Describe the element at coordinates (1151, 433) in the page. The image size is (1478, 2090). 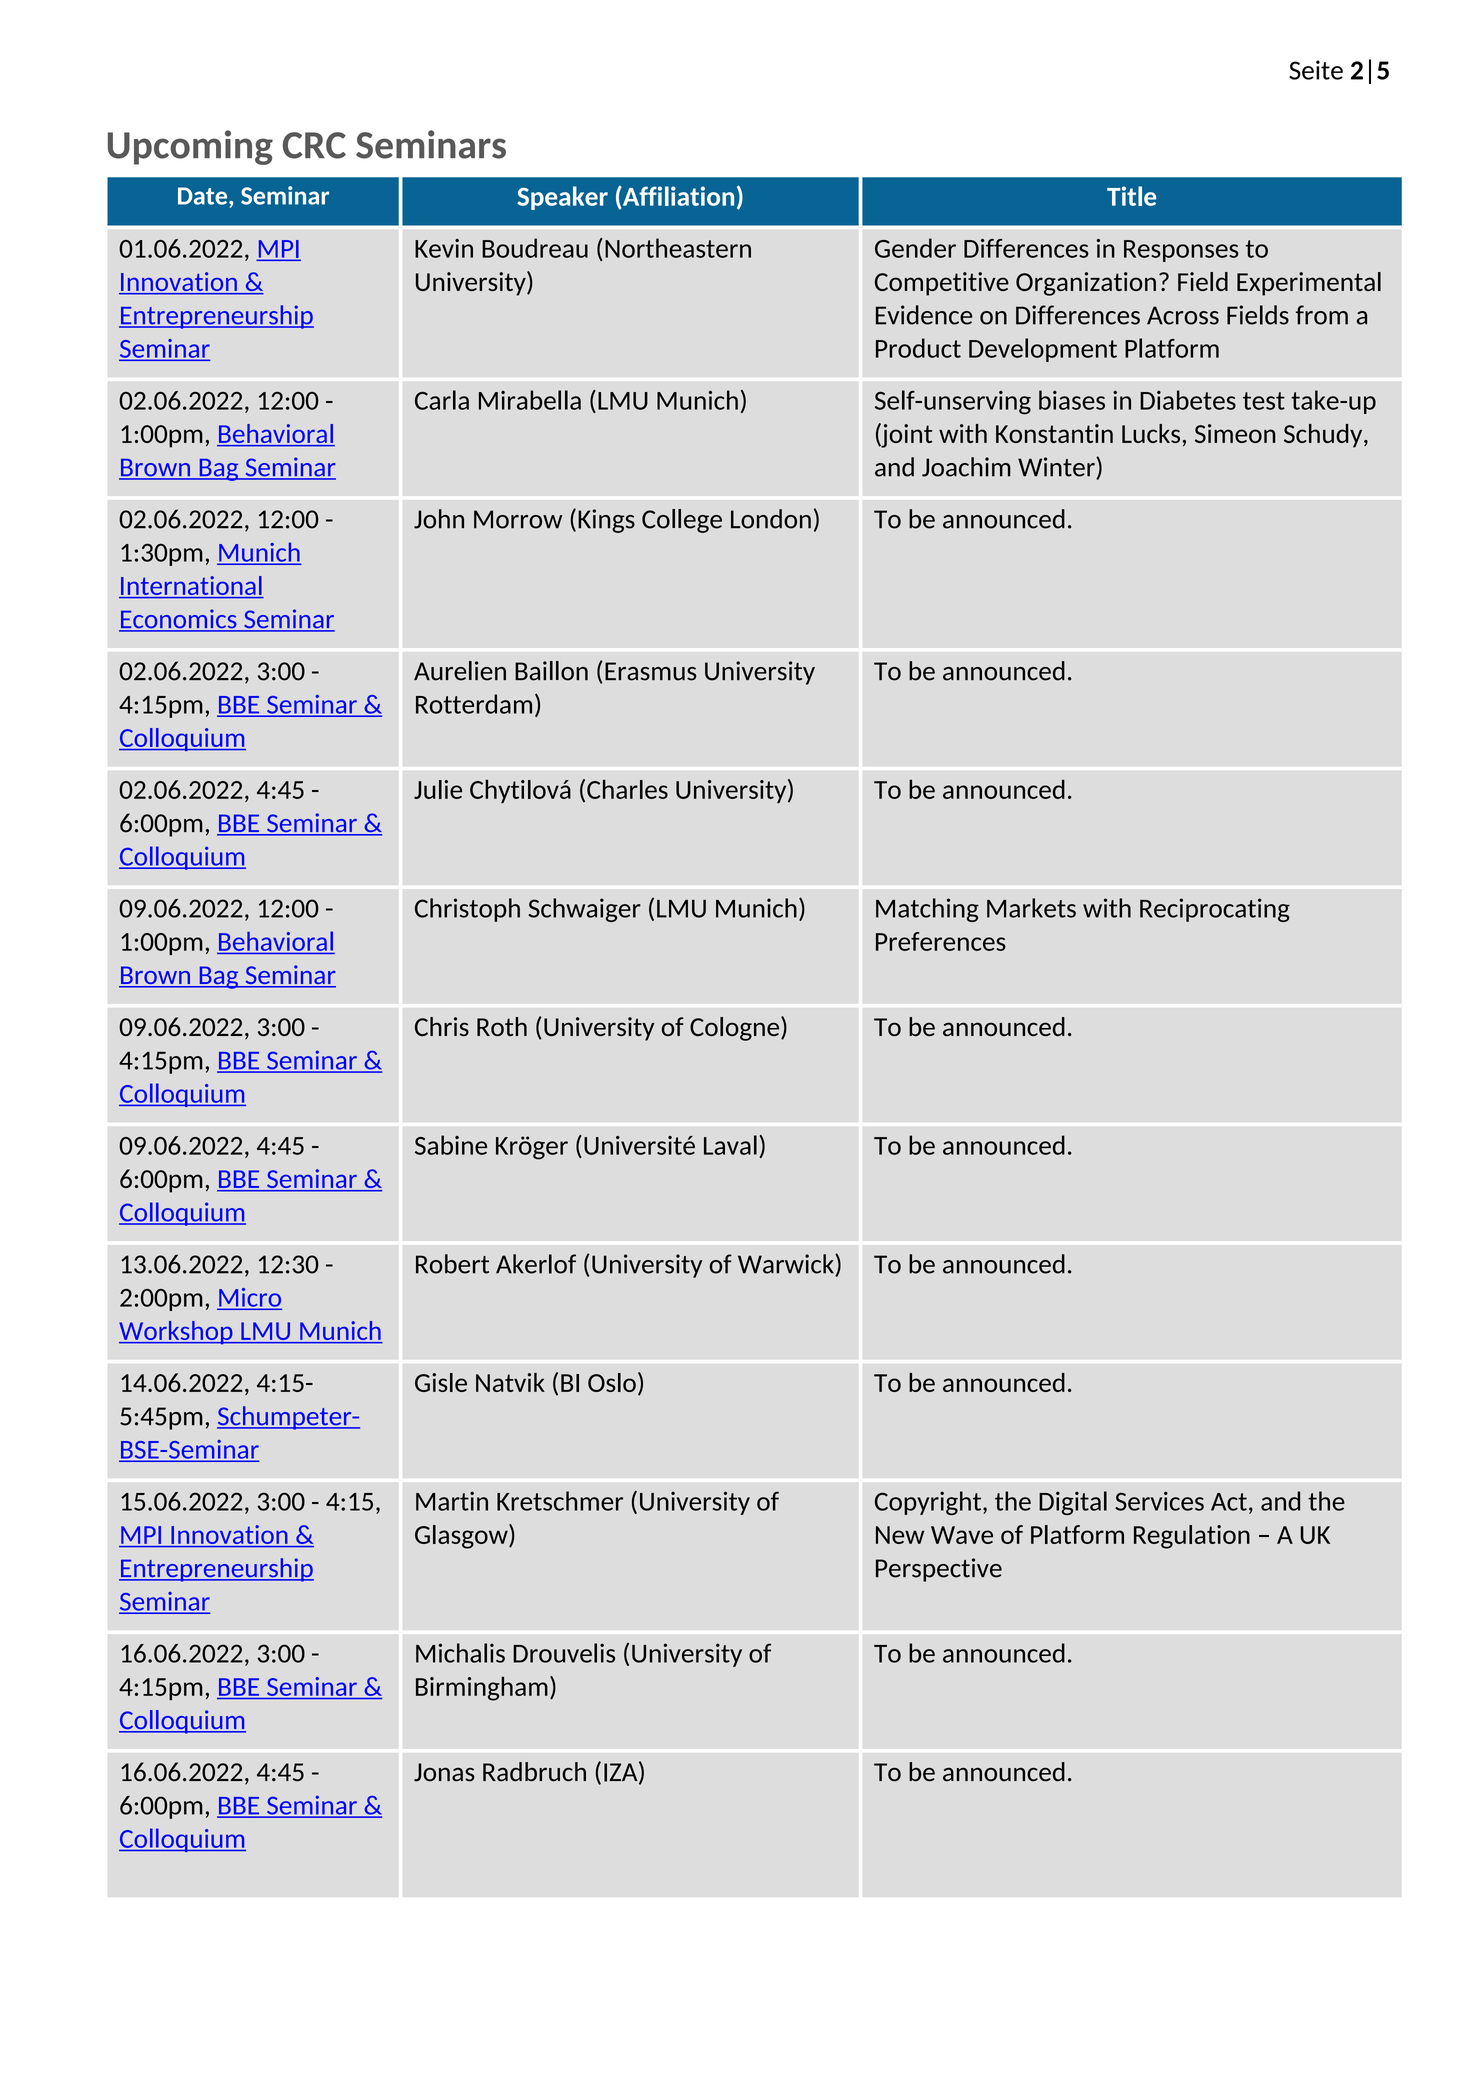
I see `Lucks` at that location.
